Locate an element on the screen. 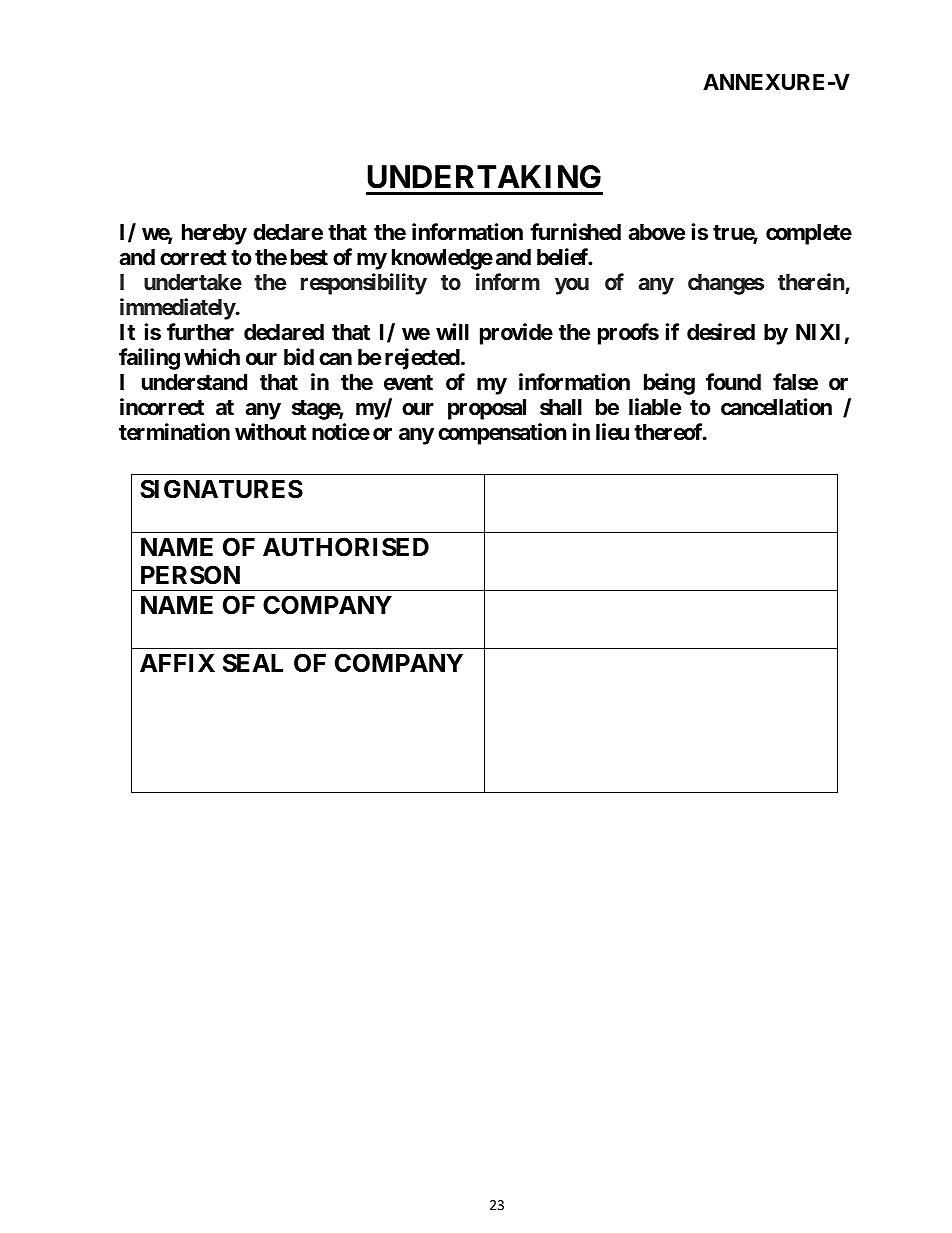 This screenshot has height=1233, width=952. desired is located at coordinates (721, 332).
